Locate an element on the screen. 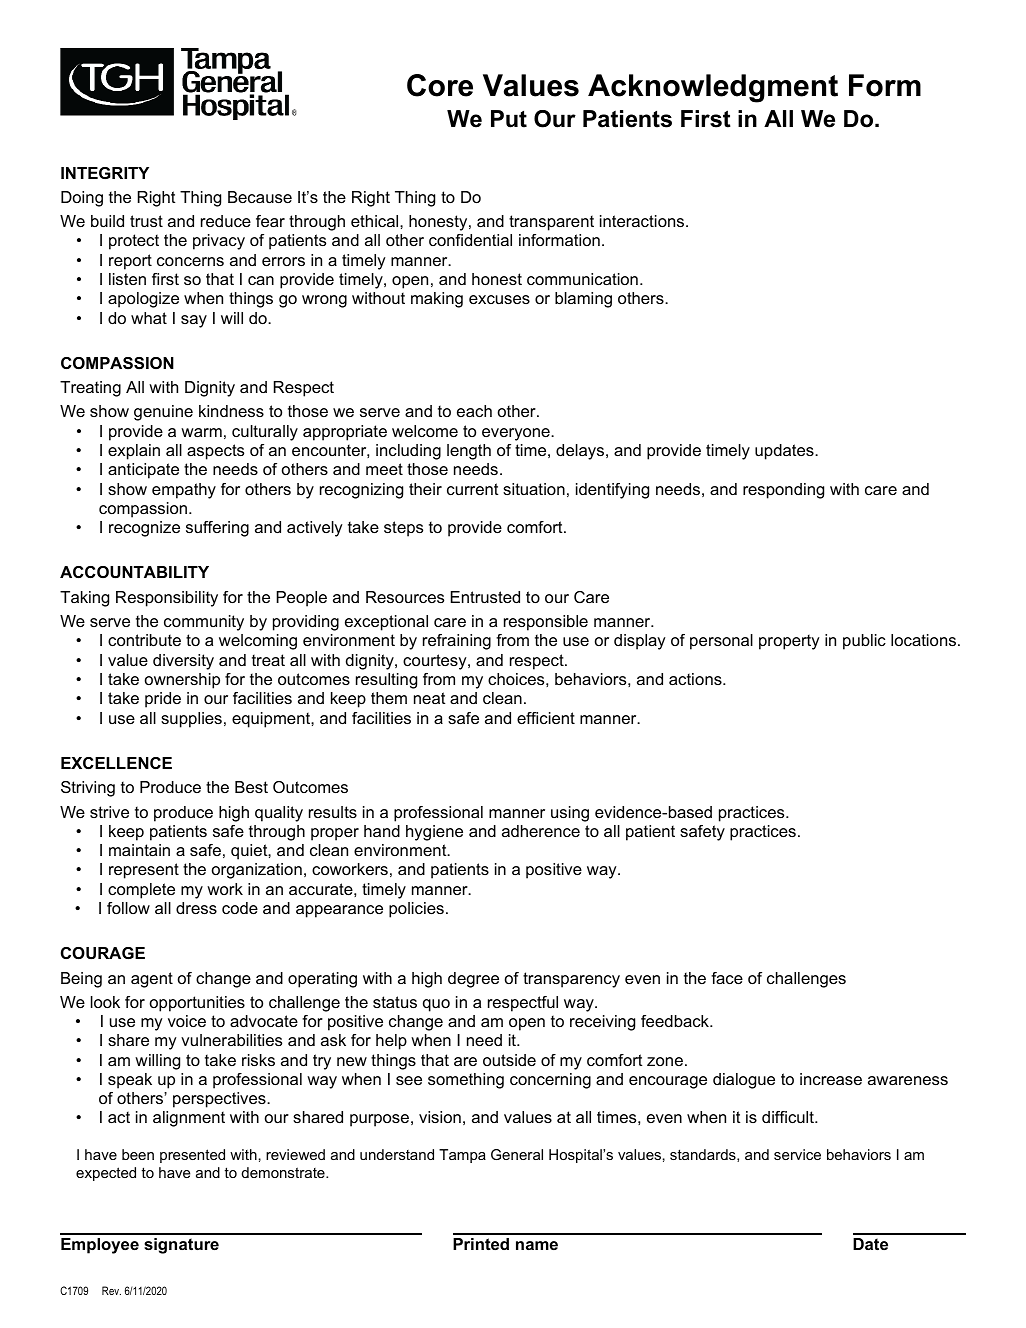 This screenshot has width=1026, height=1328. say is located at coordinates (194, 321).
